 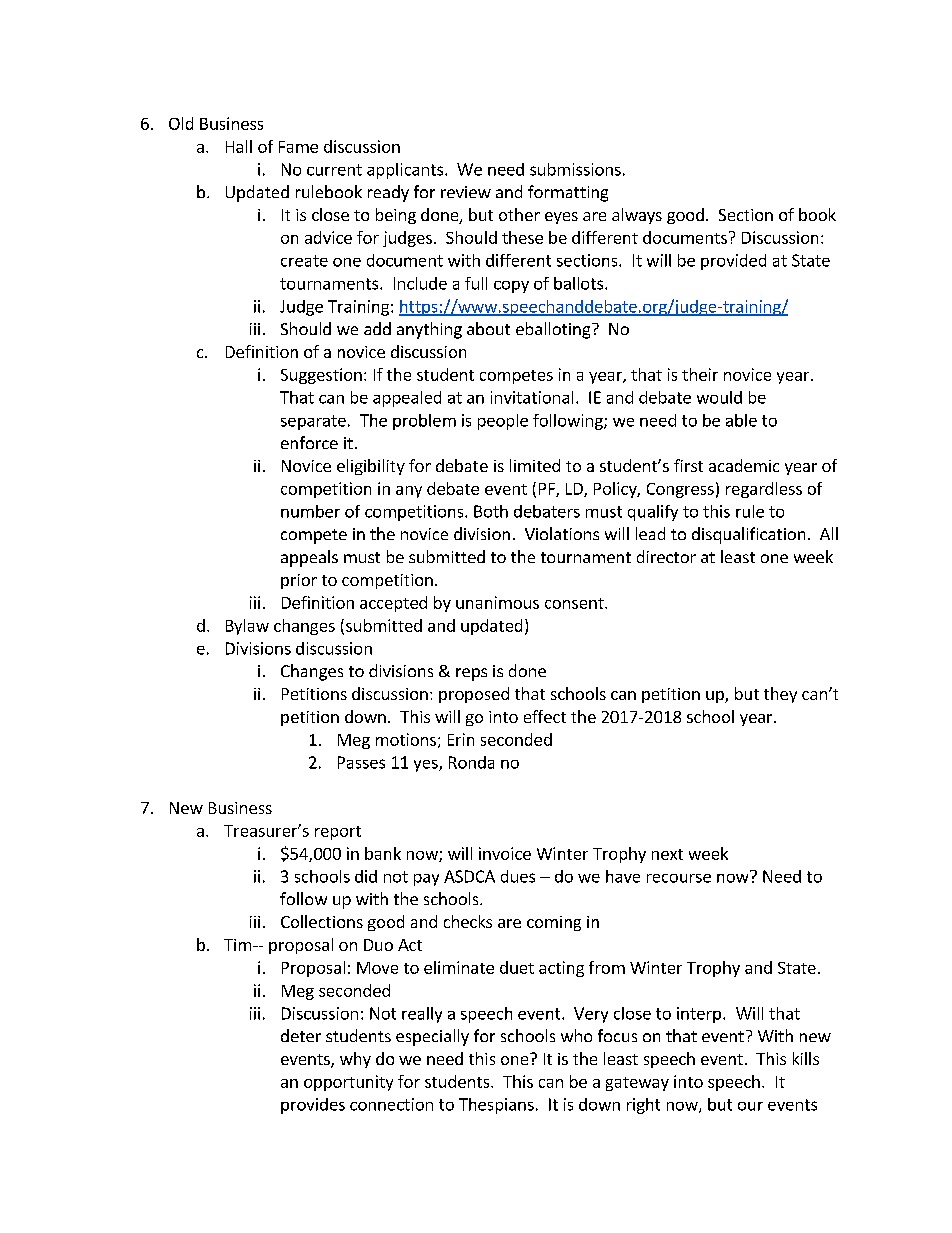 I want to click on disqualification, so click(x=748, y=535).
